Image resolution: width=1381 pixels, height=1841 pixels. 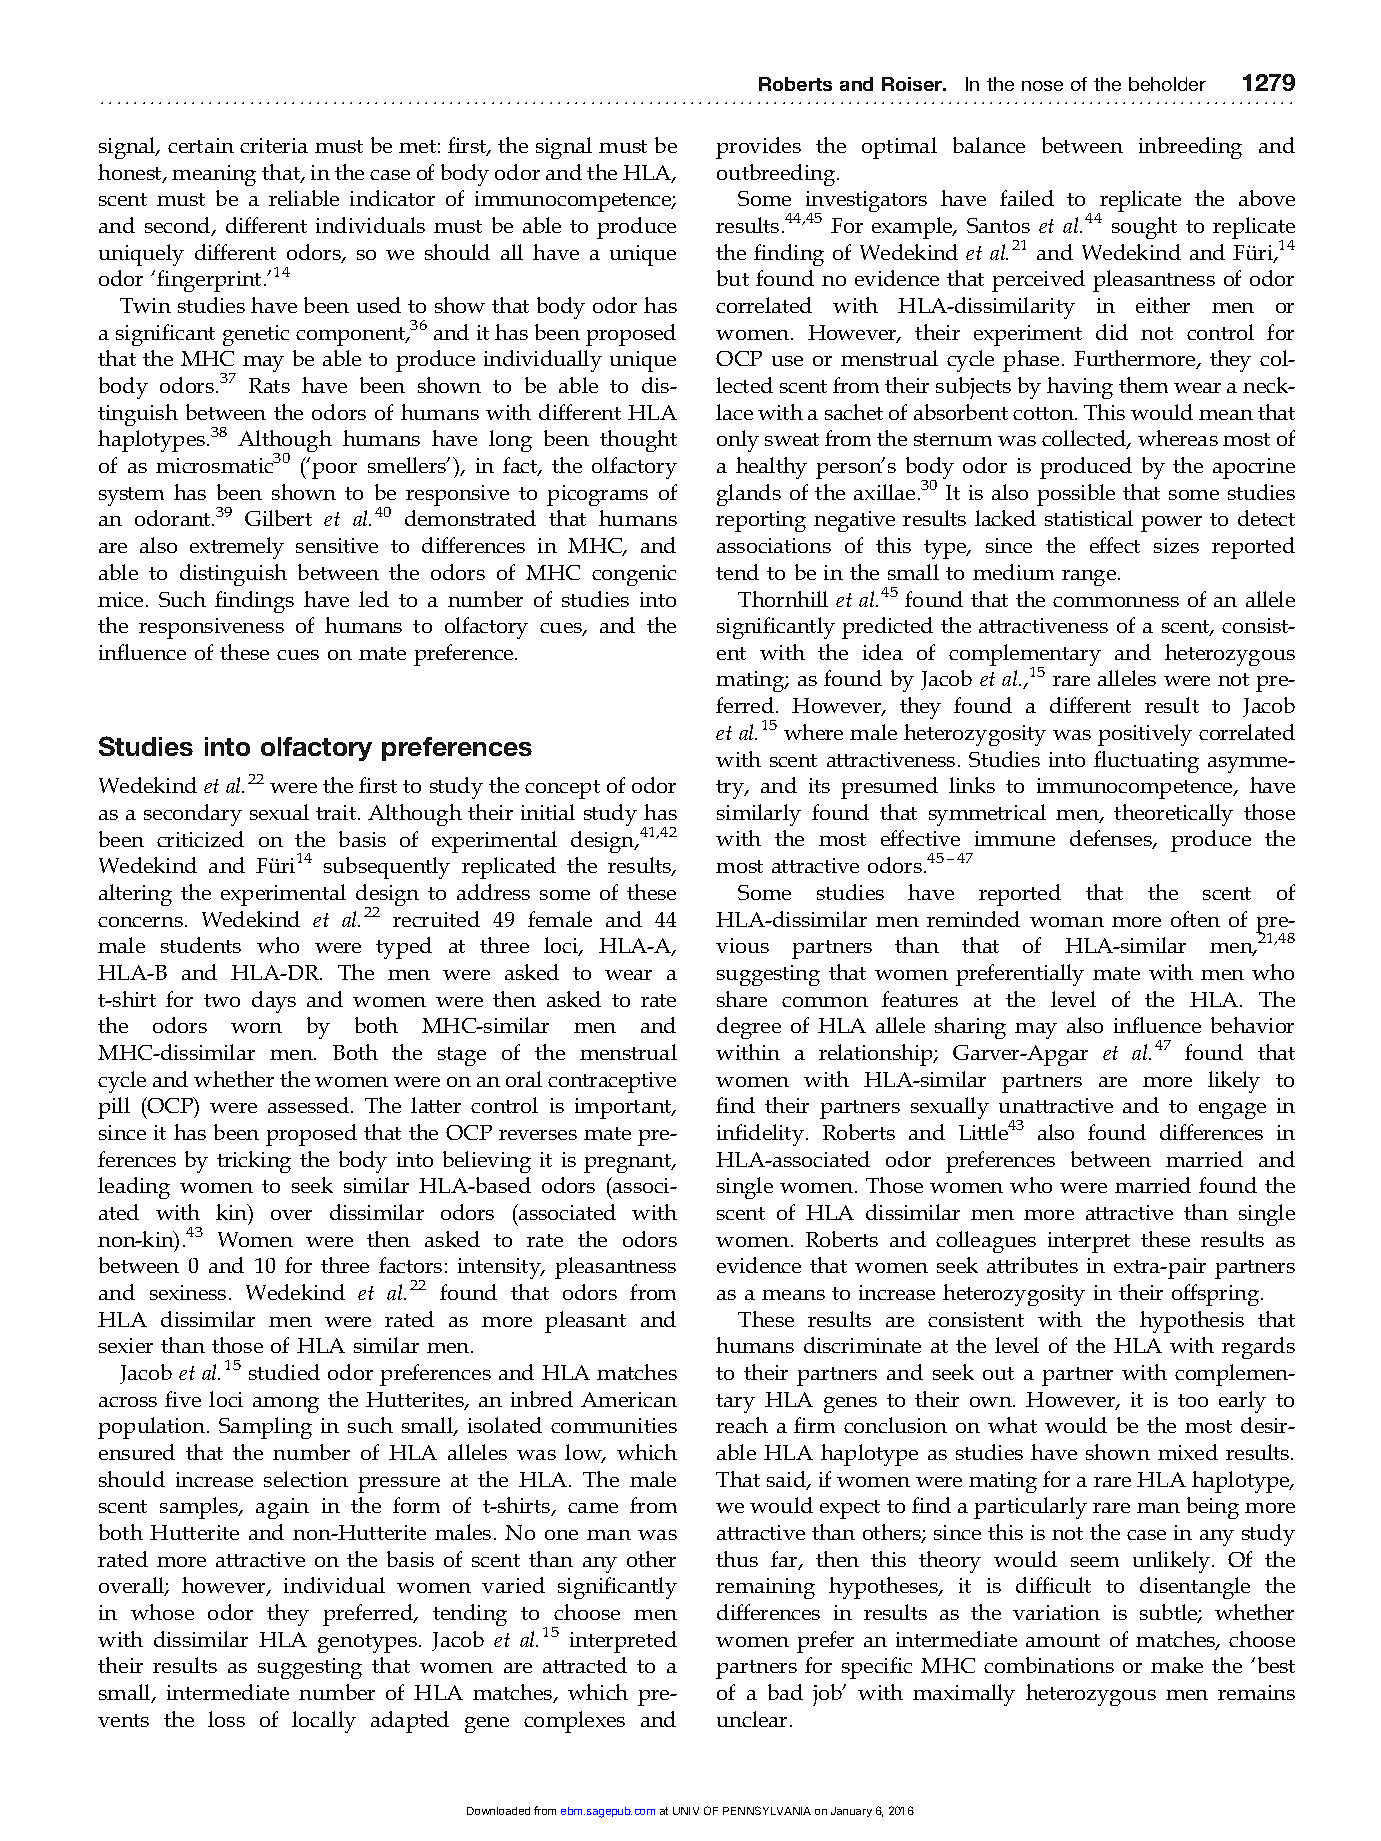 I want to click on criteria, so click(x=274, y=145).
